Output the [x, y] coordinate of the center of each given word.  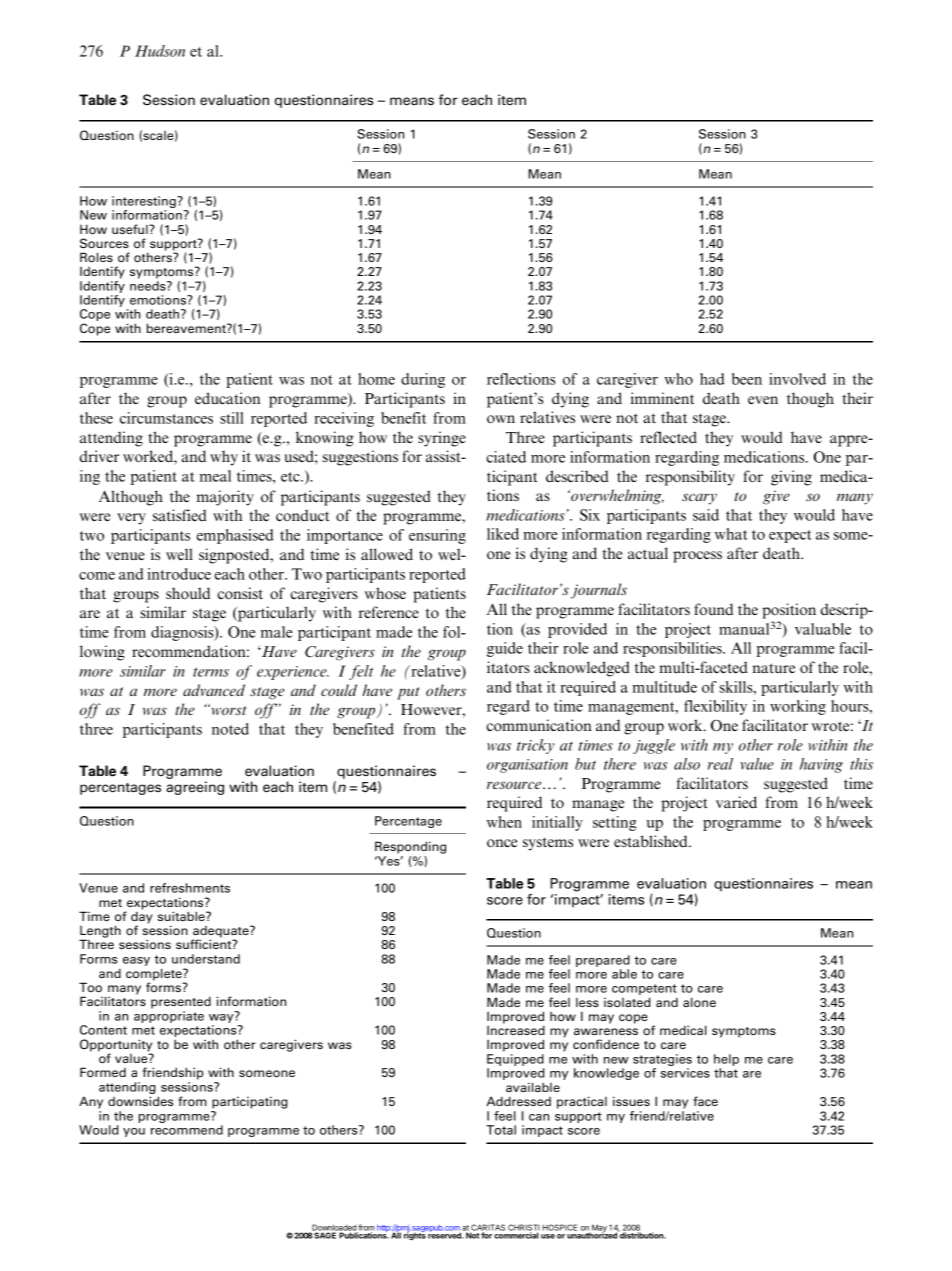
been [747, 379]
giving [791, 478]
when [504, 822]
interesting [145, 203]
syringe [442, 439]
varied [736, 802]
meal [215, 476]
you [134, 1132]
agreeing [195, 788]
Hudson [160, 51]
